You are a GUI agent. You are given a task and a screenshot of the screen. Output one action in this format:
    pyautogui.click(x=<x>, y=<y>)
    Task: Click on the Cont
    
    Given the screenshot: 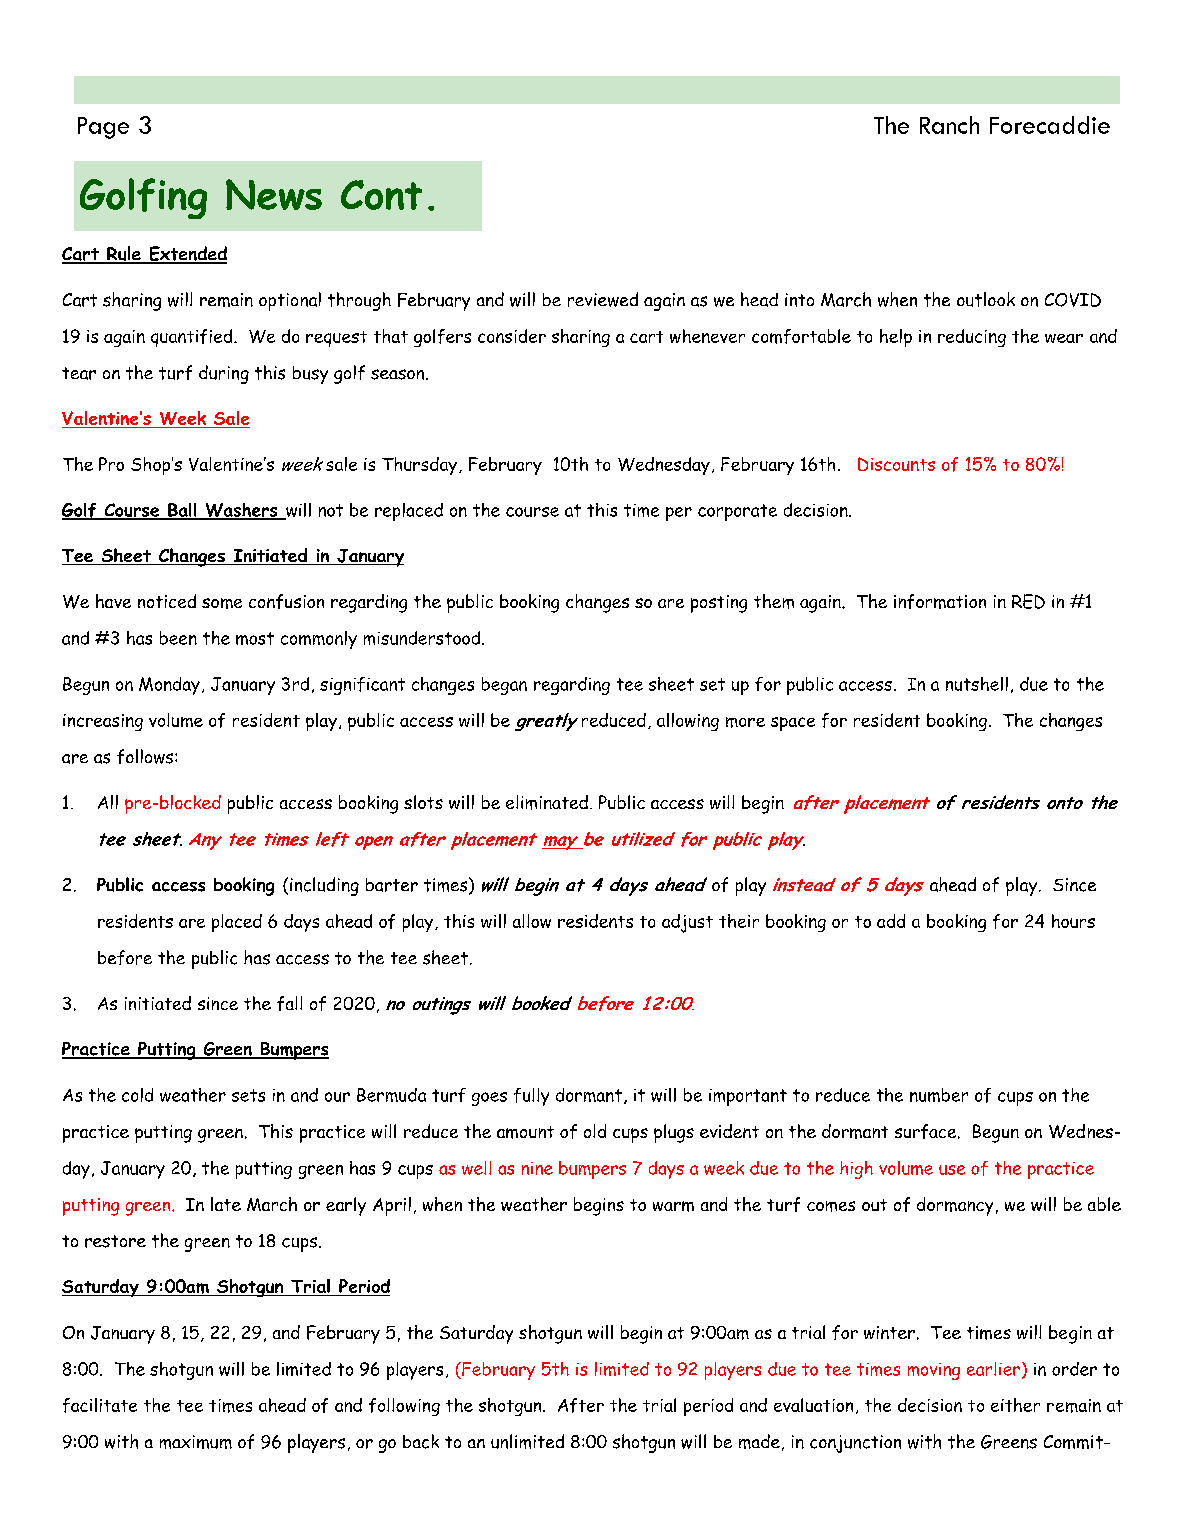 What is the action you would take?
    pyautogui.click(x=381, y=195)
